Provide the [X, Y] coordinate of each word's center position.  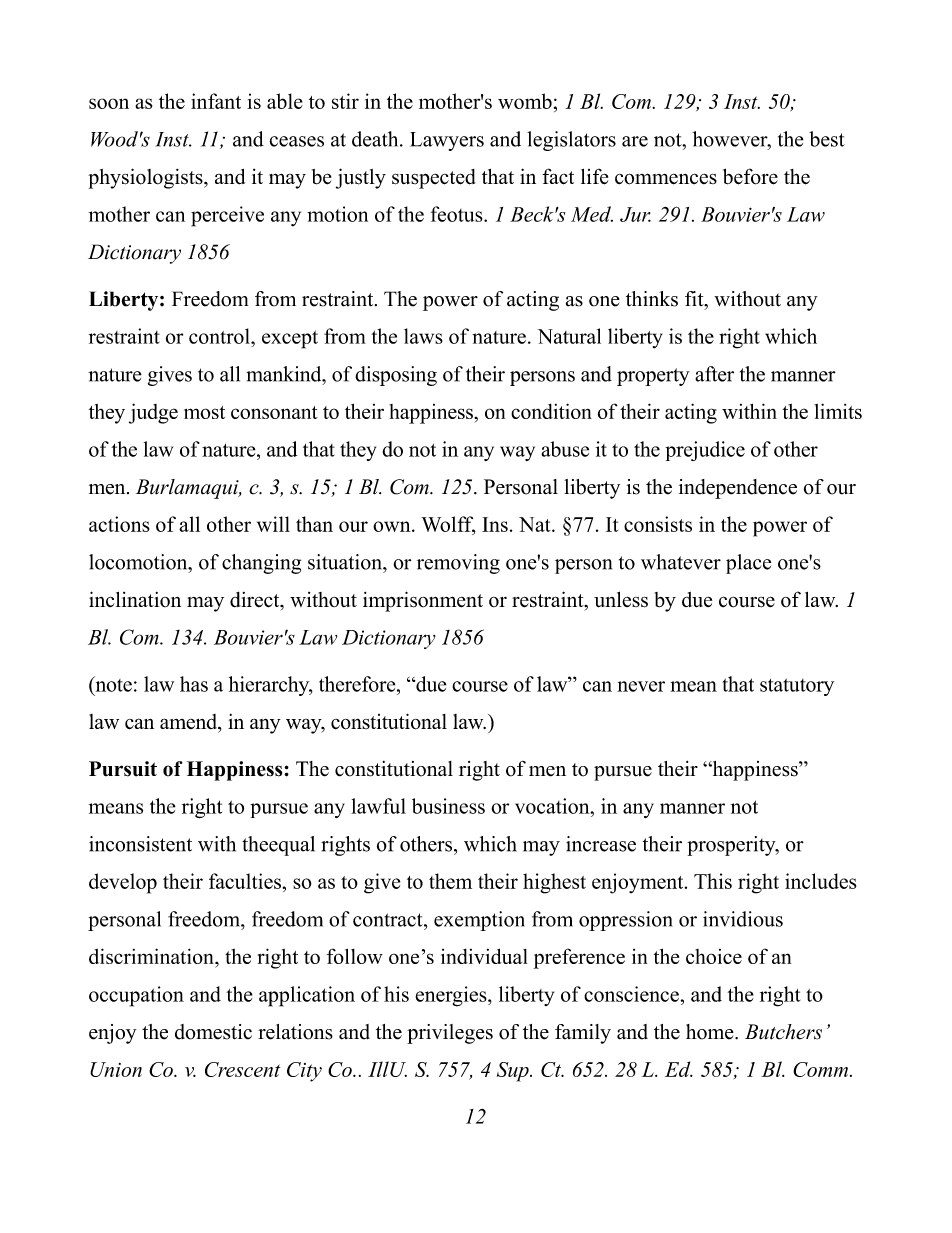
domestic [213, 1032]
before [750, 176]
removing [458, 564]
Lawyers [447, 141]
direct [256, 601]
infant [216, 101]
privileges [450, 1034]
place [748, 564]
